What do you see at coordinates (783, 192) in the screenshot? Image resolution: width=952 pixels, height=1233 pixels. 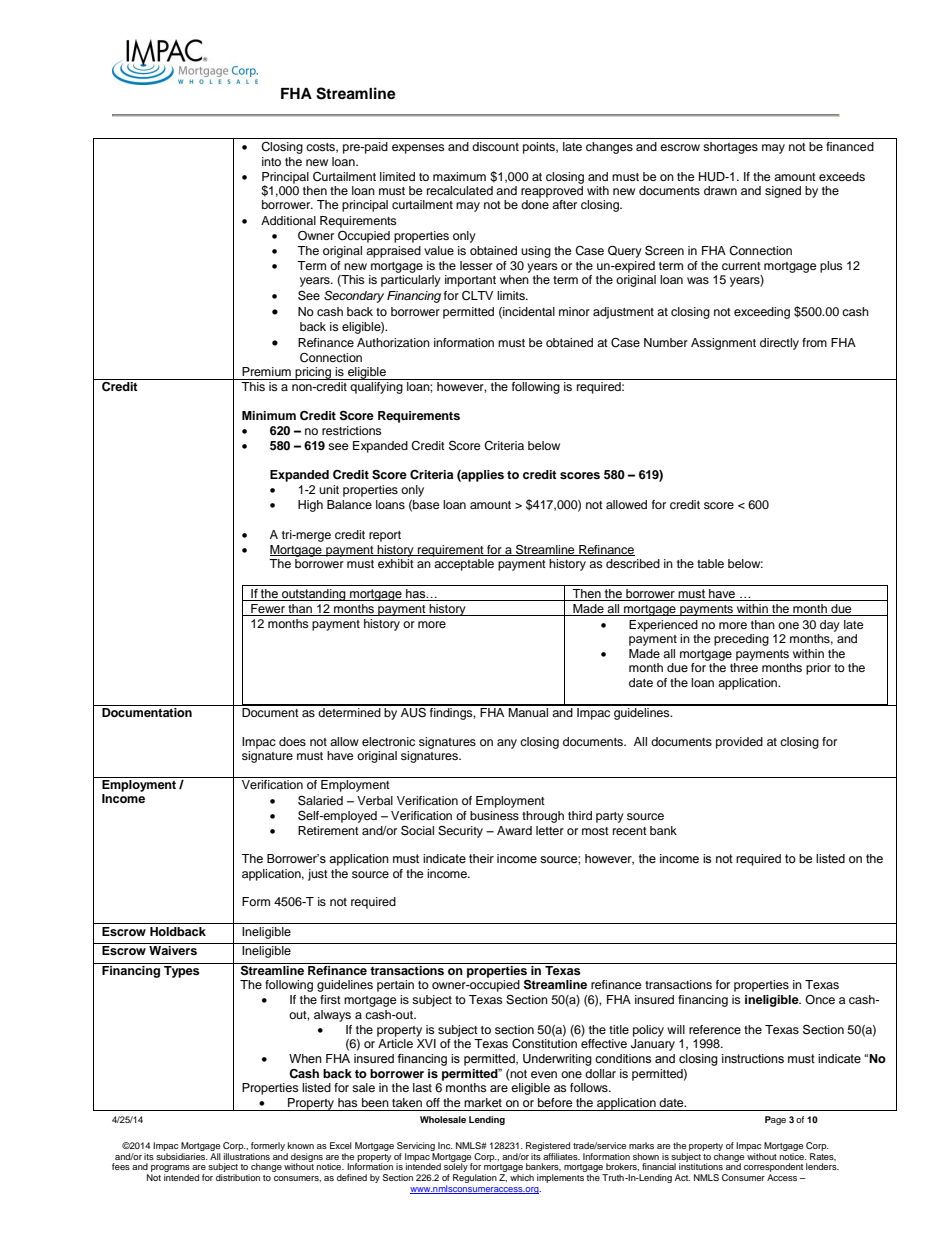 I see `signed` at bounding box center [783, 192].
